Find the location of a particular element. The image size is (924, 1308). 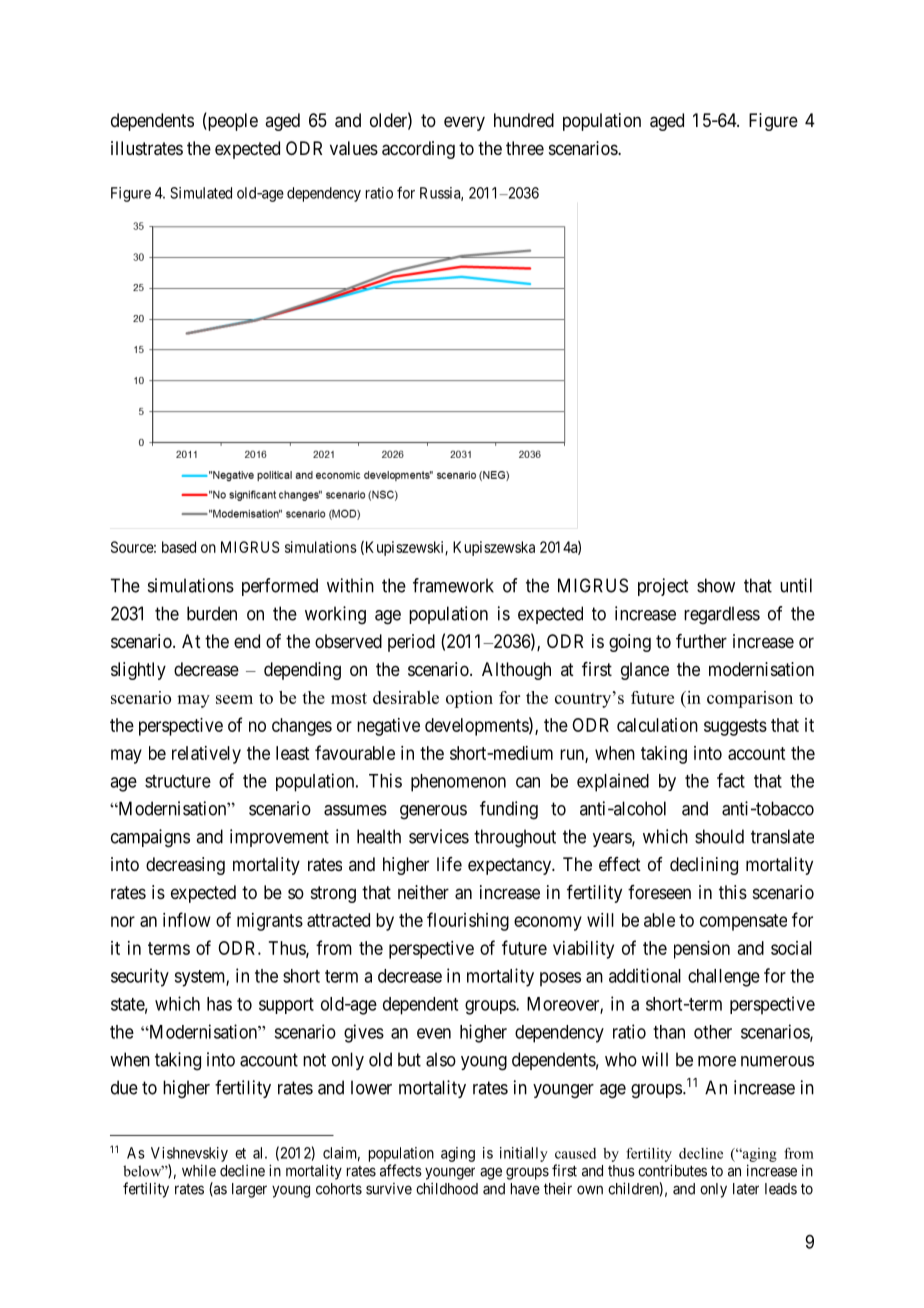

Simulated is located at coordinates (201, 193).
